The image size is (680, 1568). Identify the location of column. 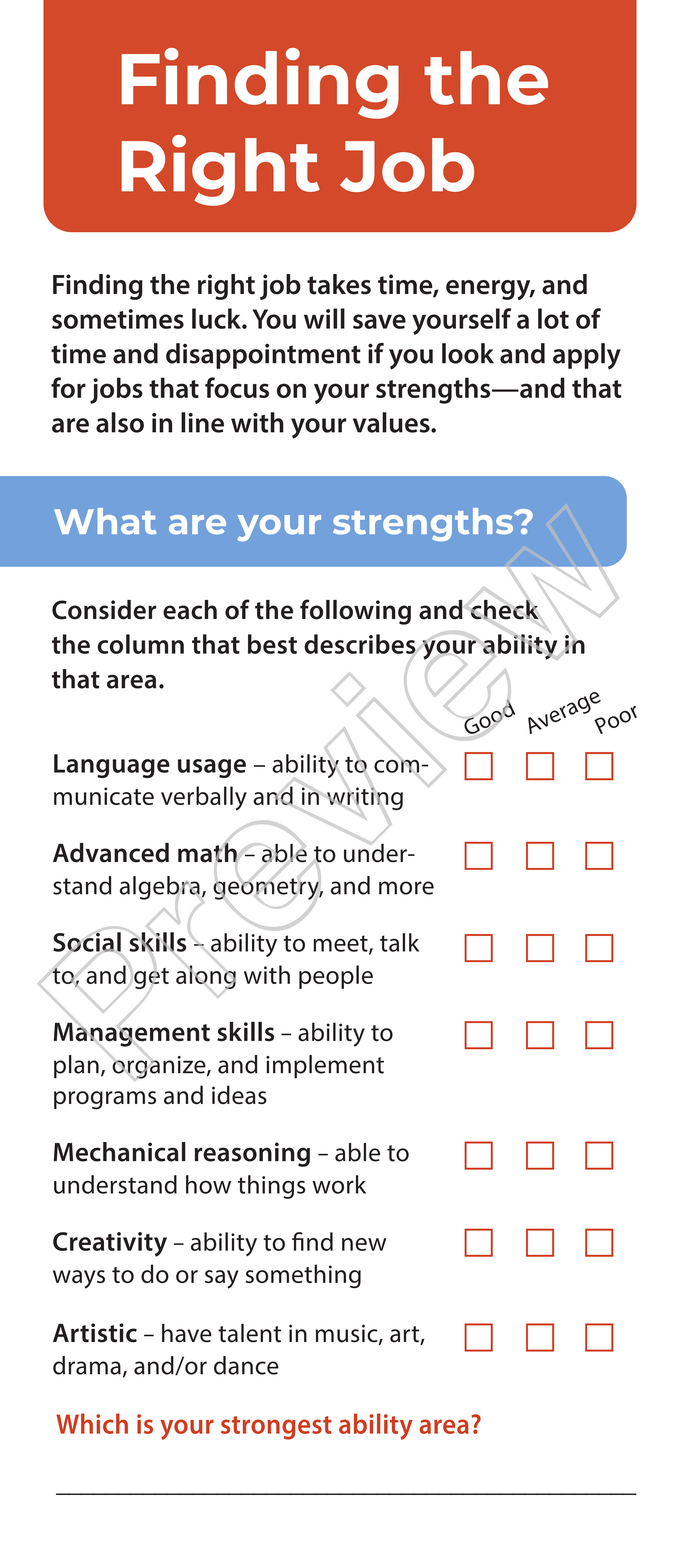
(140, 644).
